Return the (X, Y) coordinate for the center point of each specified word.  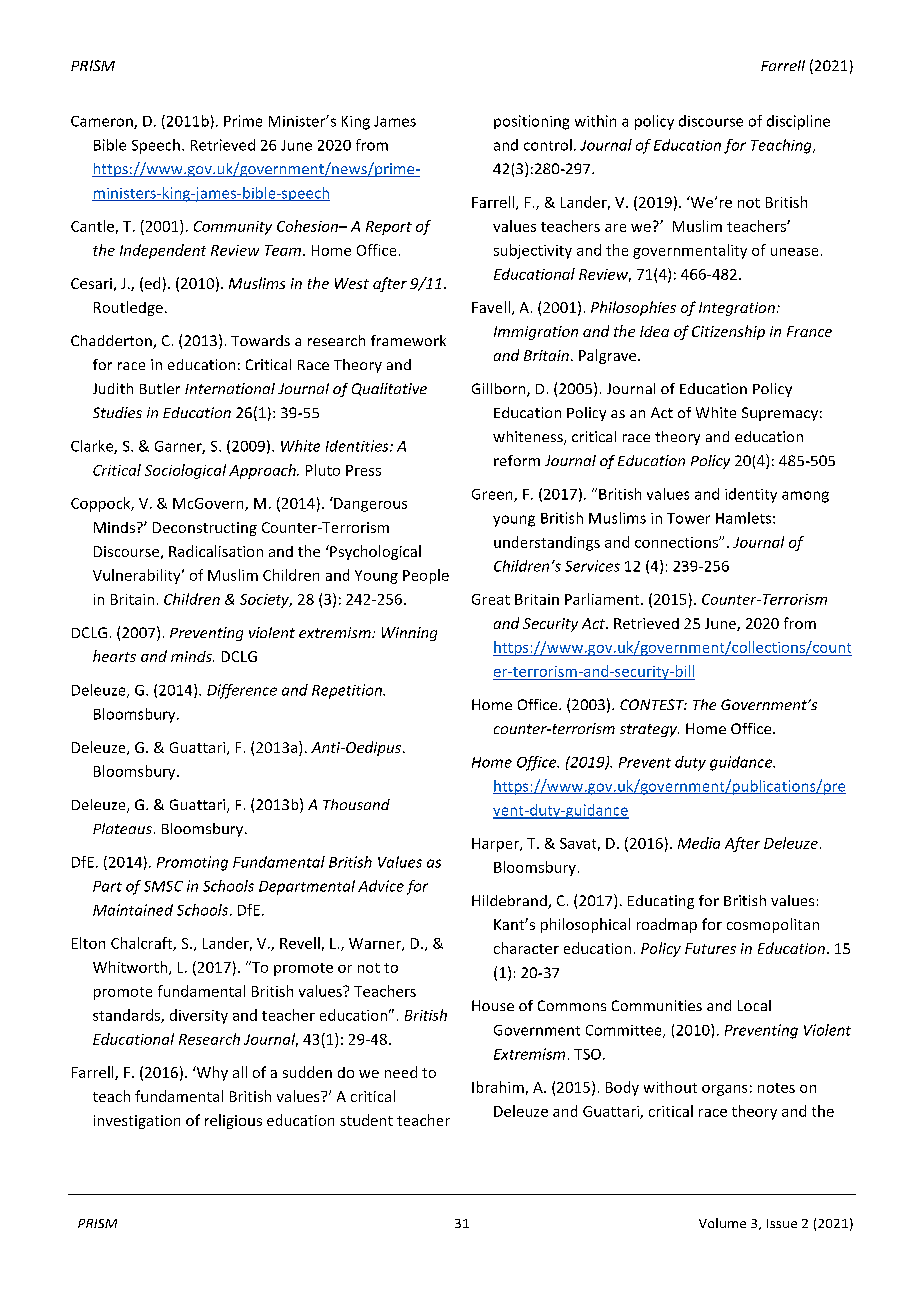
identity (751, 495)
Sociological (185, 471)
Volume (722, 1223)
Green (493, 495)
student (366, 1120)
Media (699, 843)
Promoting (192, 863)
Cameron (103, 122)
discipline (798, 122)
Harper (496, 845)
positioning (531, 122)
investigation (137, 1122)
